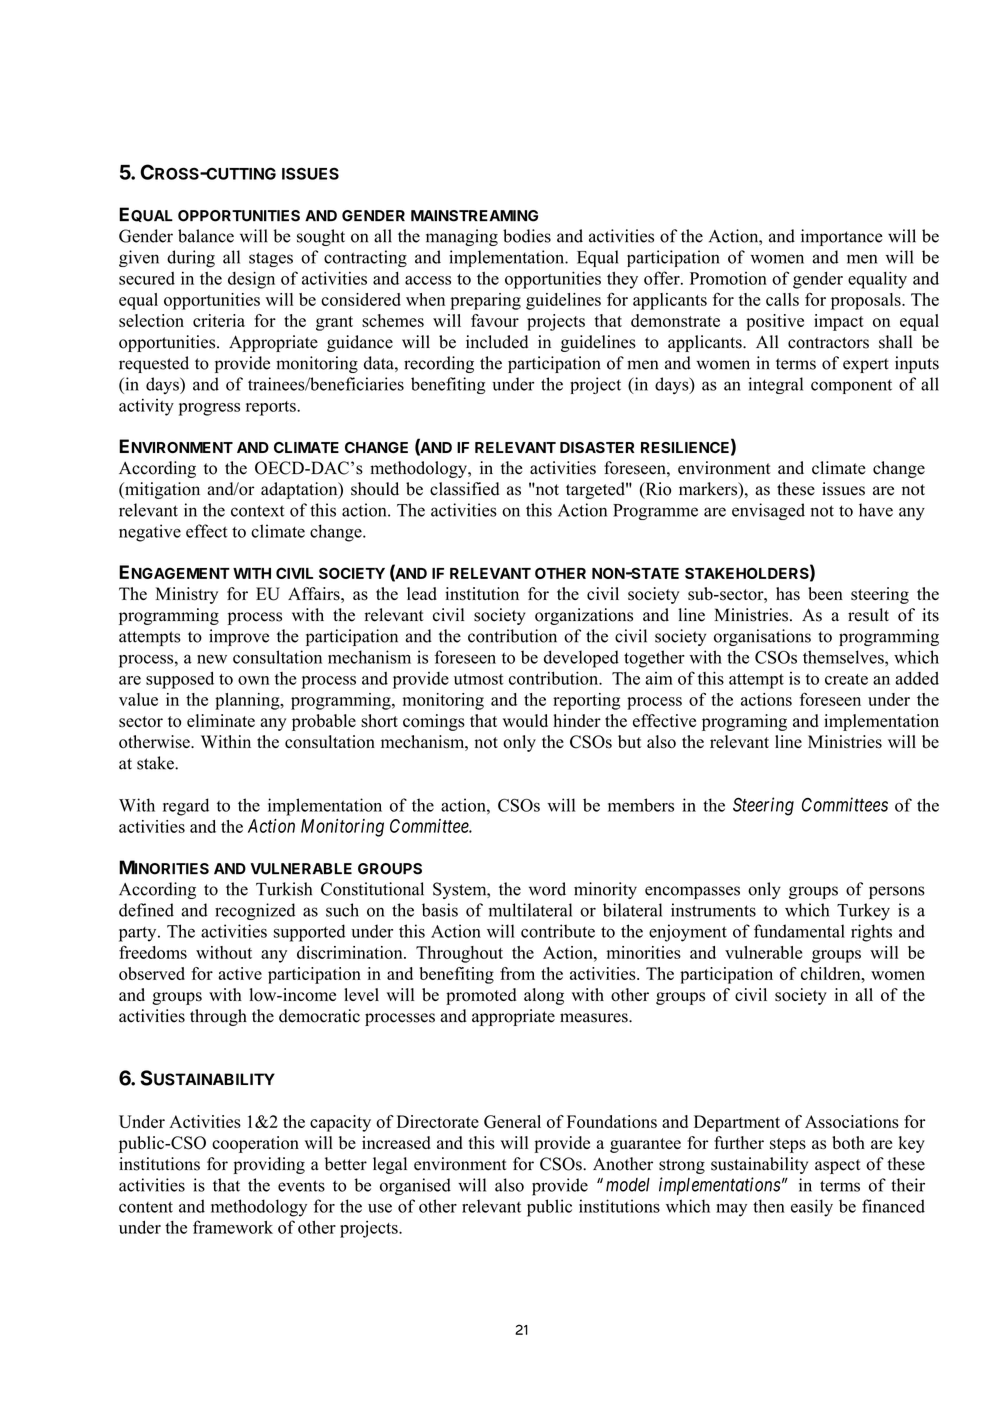 Image resolution: width=996 pixels, height=1410 pixels. I want to click on easily, so click(812, 1208).
